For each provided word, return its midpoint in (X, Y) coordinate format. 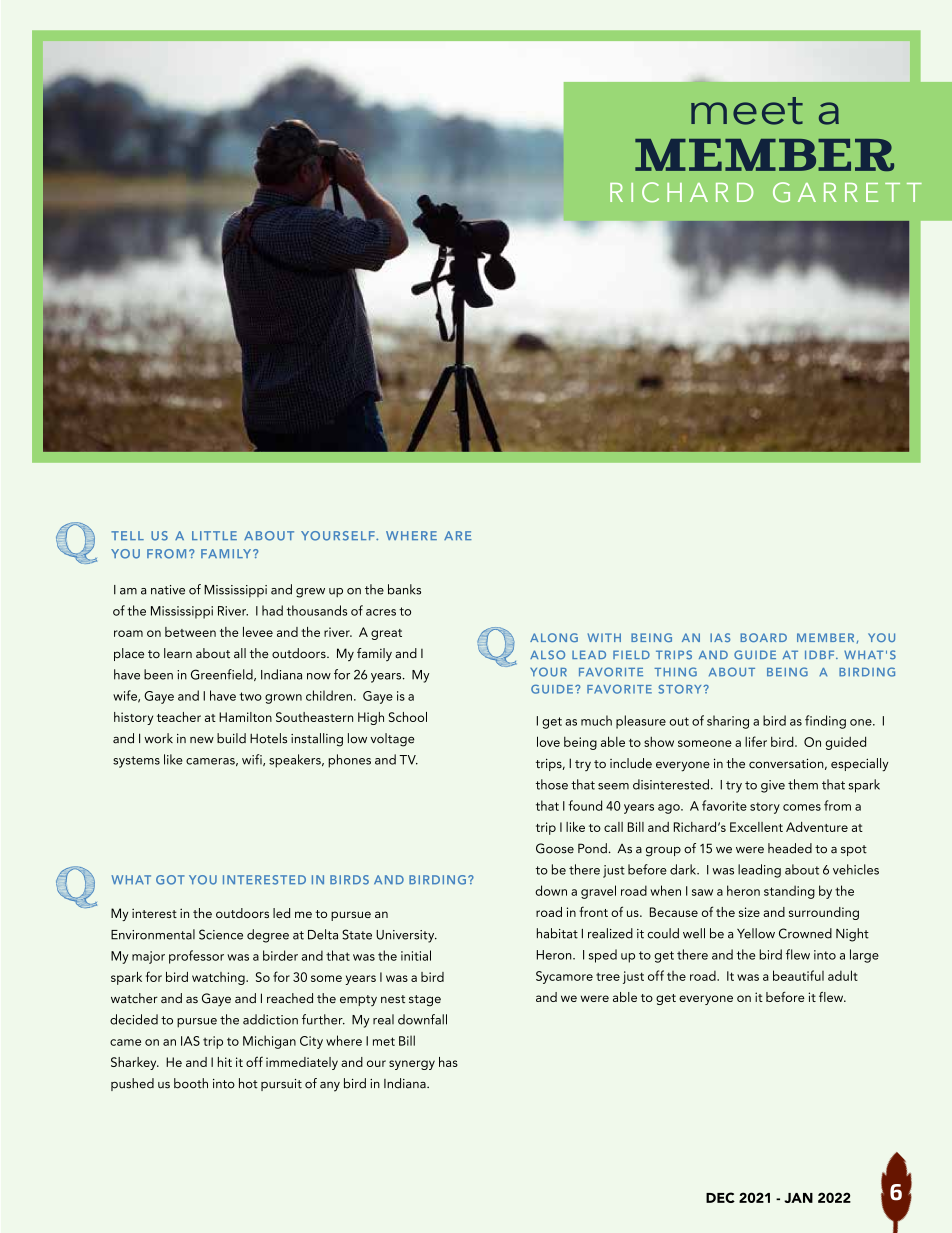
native (168, 590)
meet (747, 111)
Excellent (756, 827)
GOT (170, 880)
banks (404, 589)
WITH (604, 637)
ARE (458, 535)
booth (191, 1083)
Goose (555, 848)
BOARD (763, 637)
